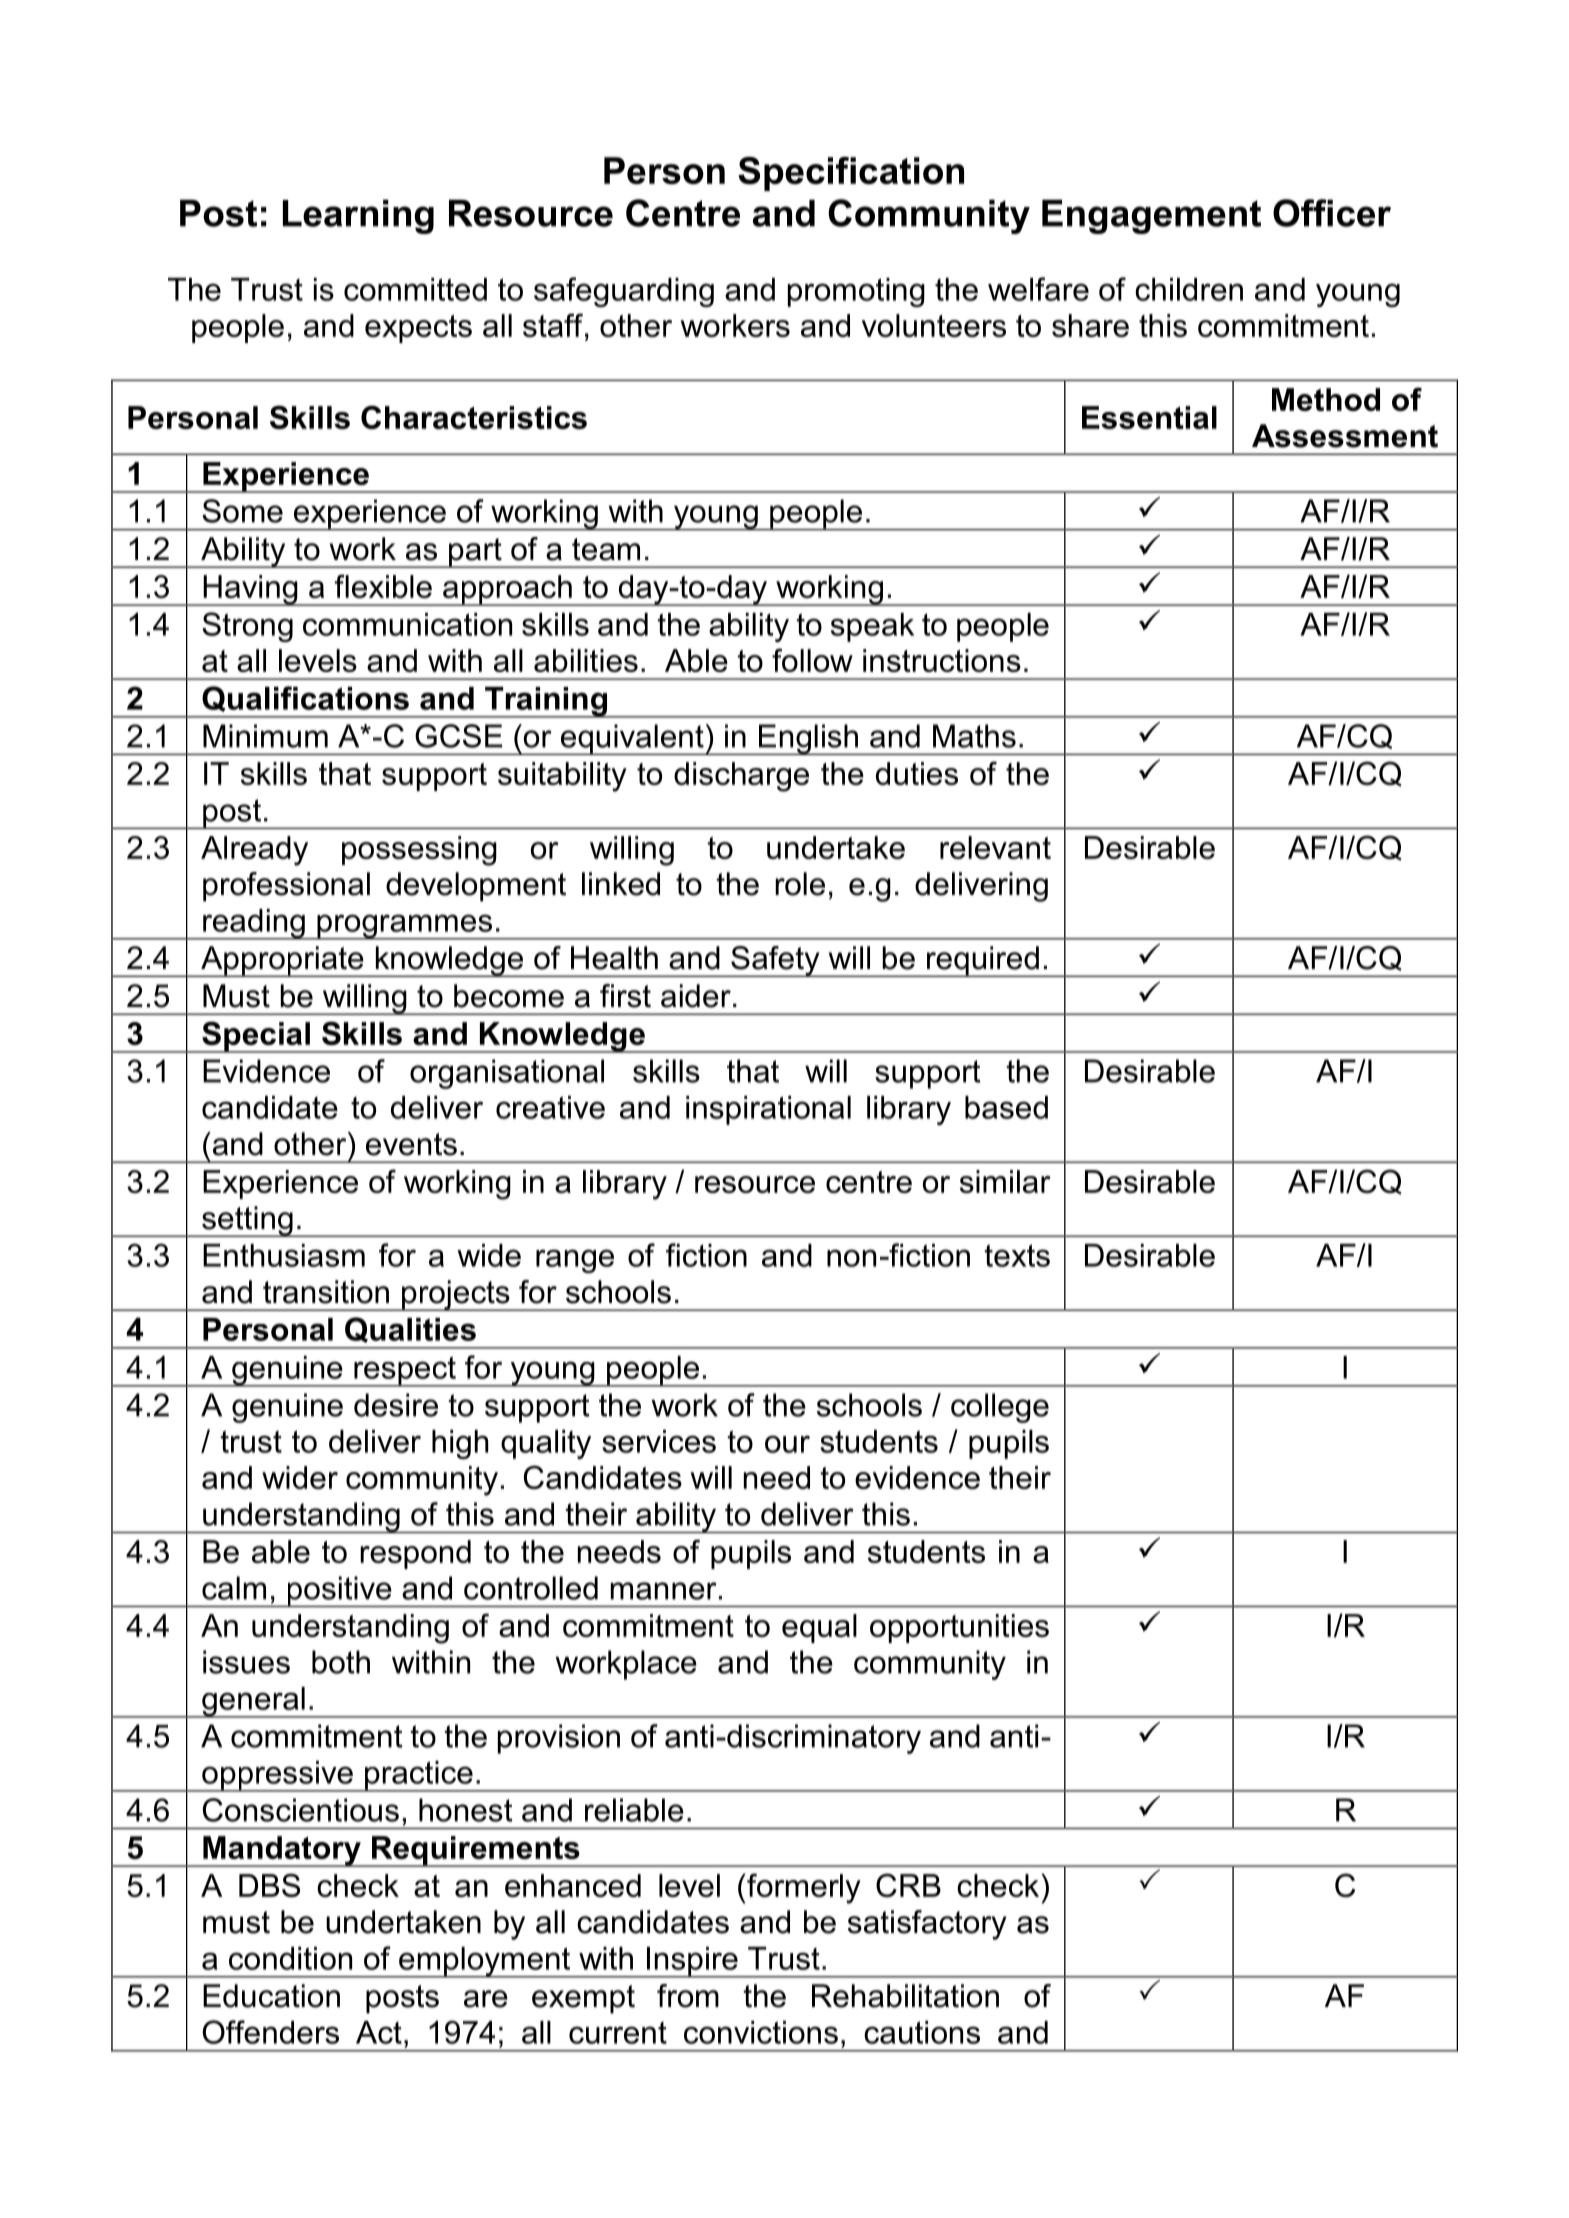  I want to click on Engagement, so click(1151, 216).
